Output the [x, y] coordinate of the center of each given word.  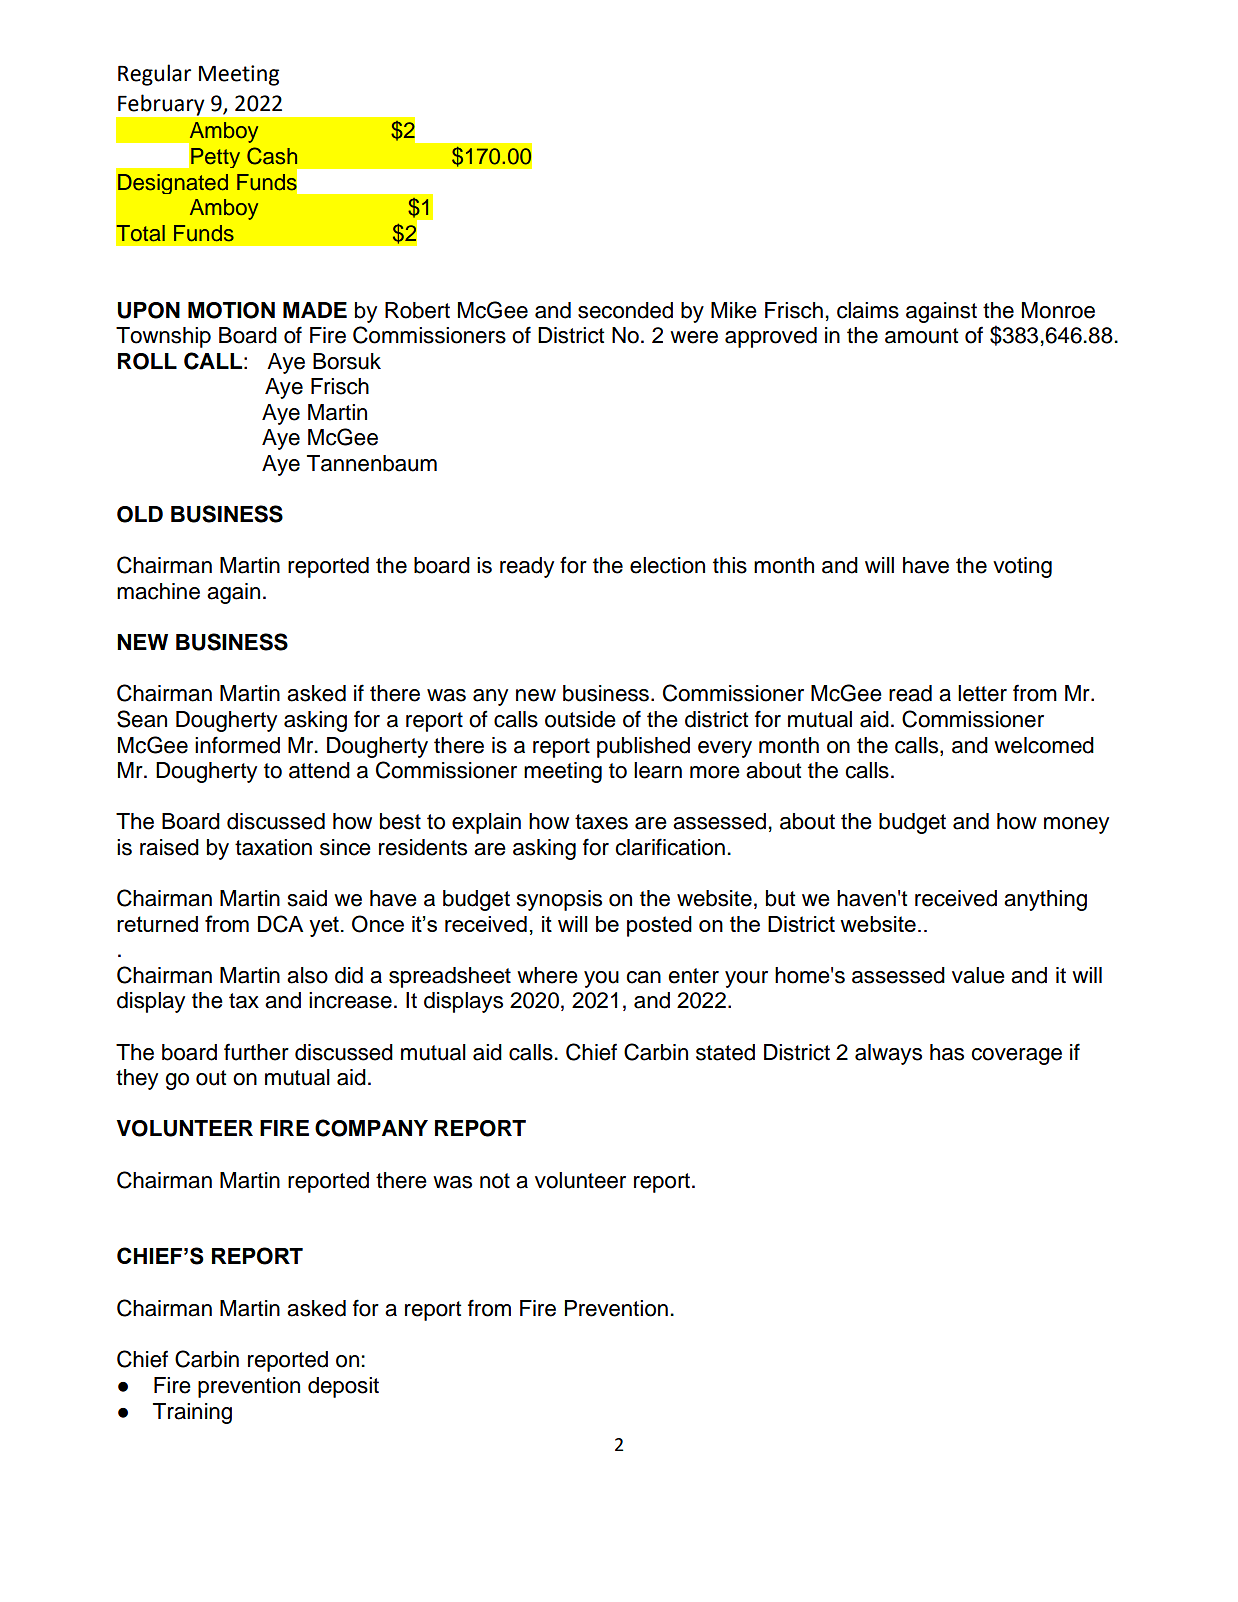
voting [1022, 567]
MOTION [231, 310]
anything [1045, 900]
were [694, 337]
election [667, 565]
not [495, 1181]
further [256, 1052]
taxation [273, 847]
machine [158, 591]
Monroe [1058, 310]
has [947, 1052]
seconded [625, 310]
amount [921, 336]
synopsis [559, 900]
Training [192, 1413]
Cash [272, 156]
